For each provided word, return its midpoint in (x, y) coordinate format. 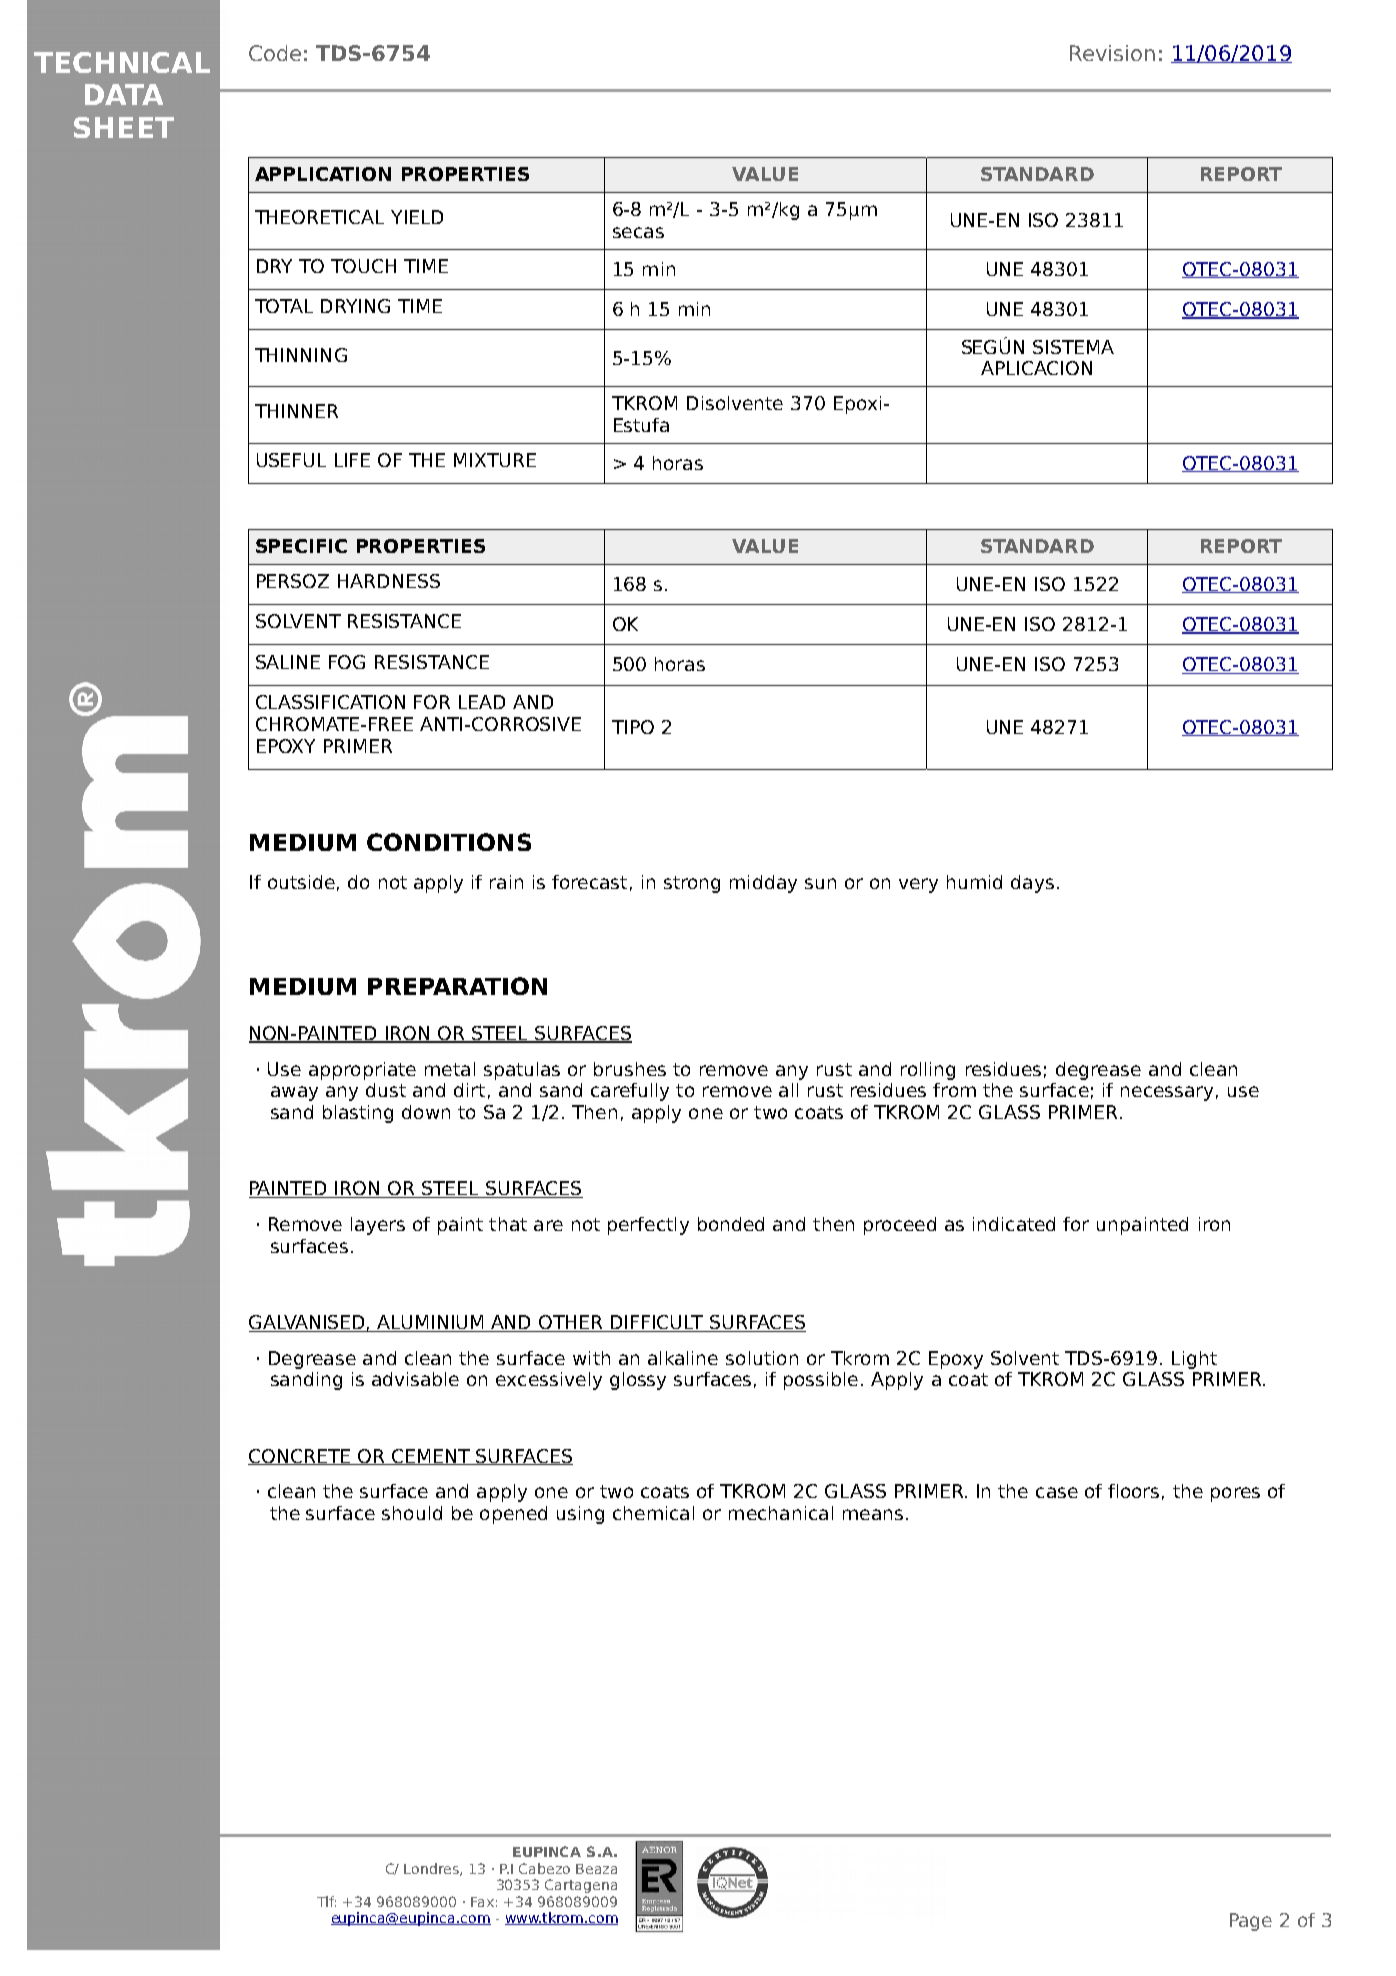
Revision (1112, 53)
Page (1251, 1922)
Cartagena (581, 1886)
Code (275, 53)
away (294, 1093)
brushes (630, 1069)
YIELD (417, 217)
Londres (432, 1869)
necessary (1167, 1093)
